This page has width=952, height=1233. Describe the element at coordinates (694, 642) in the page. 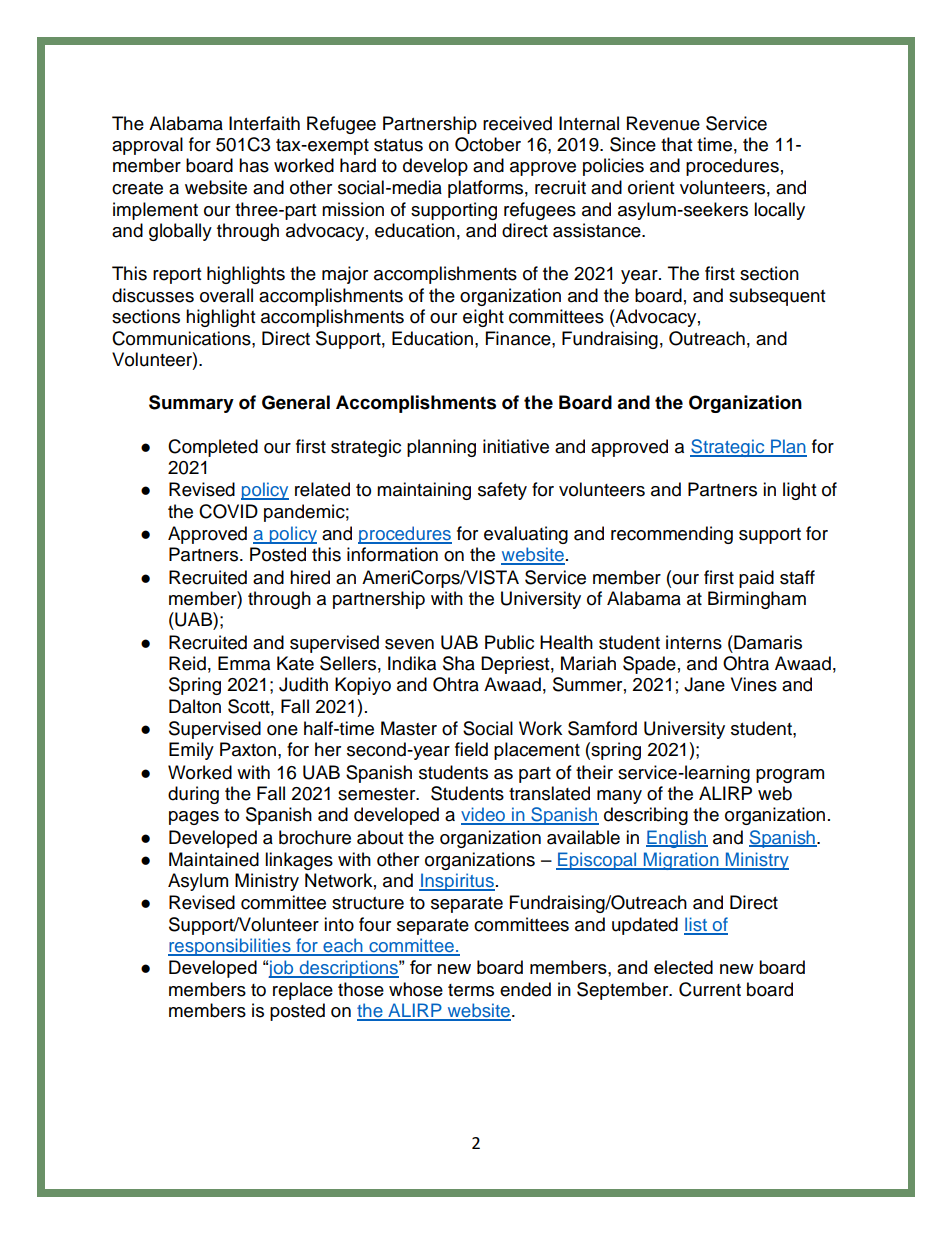

I see `interns` at that location.
